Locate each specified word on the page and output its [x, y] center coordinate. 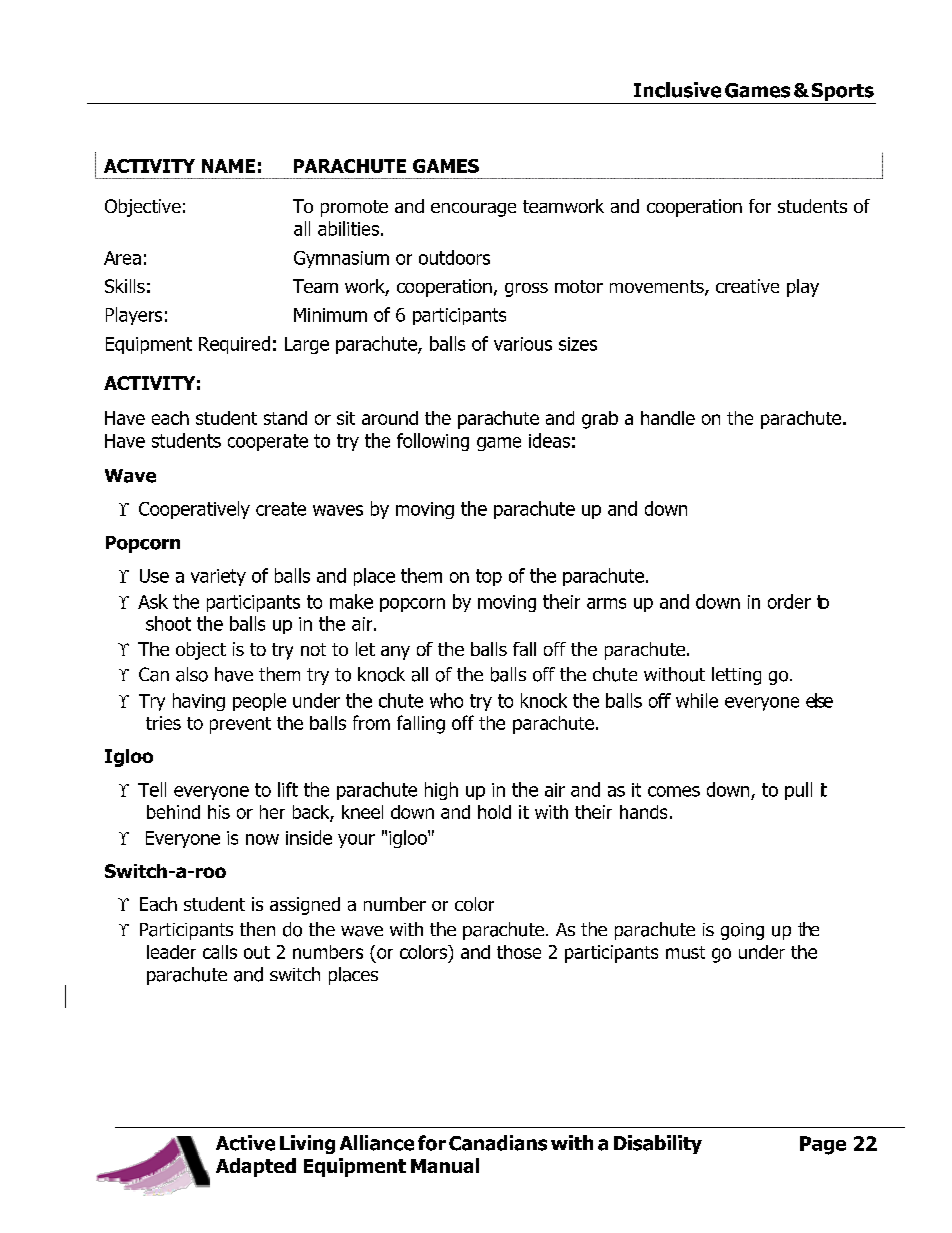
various [523, 344]
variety [218, 577]
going [742, 931]
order [789, 601]
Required [234, 345]
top [489, 577]
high [441, 791]
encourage [473, 210]
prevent [240, 725]
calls [220, 952]
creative [747, 286]
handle [668, 418]
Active [245, 1143]
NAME [228, 166]
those [519, 952]
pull [798, 791]
